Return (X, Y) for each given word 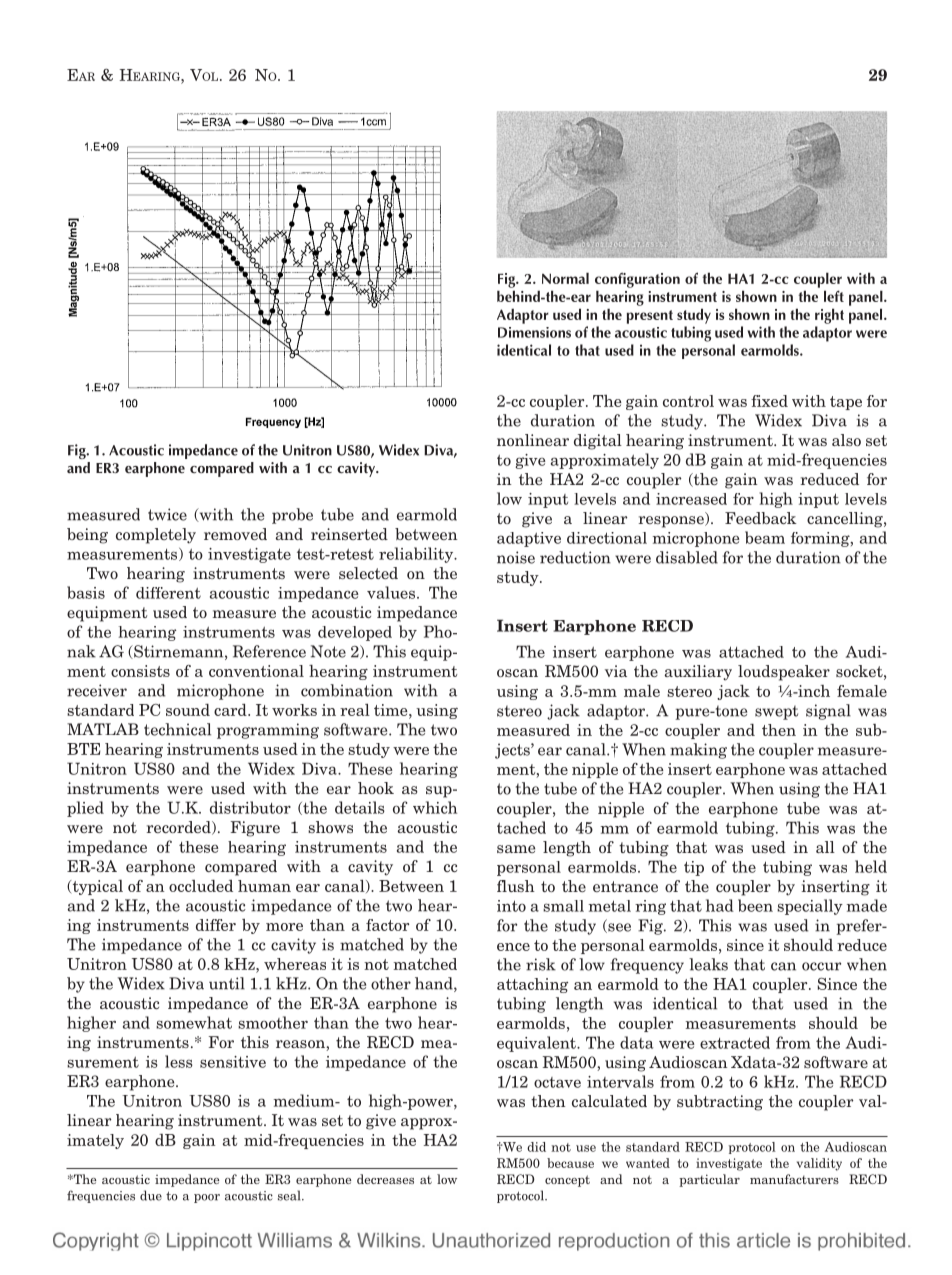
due (151, 1195)
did (536, 1147)
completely (156, 536)
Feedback (761, 518)
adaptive (529, 539)
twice (167, 514)
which (435, 807)
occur (821, 966)
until (227, 983)
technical (177, 729)
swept (776, 713)
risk (541, 964)
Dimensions (534, 332)
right (829, 316)
